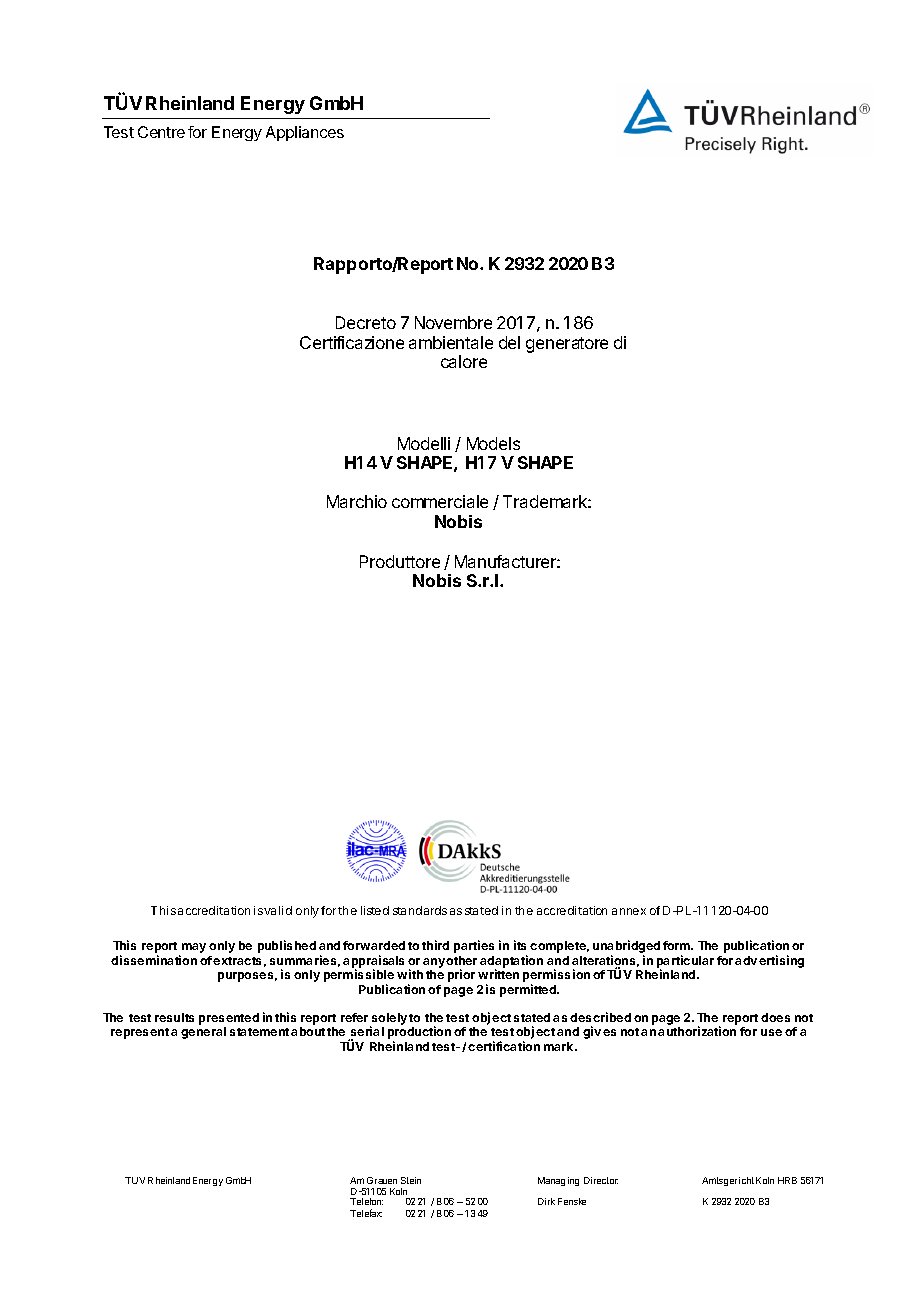 Image resolution: width=924 pixels, height=1308 pixels. I want to click on Stein, so click(411, 1180).
